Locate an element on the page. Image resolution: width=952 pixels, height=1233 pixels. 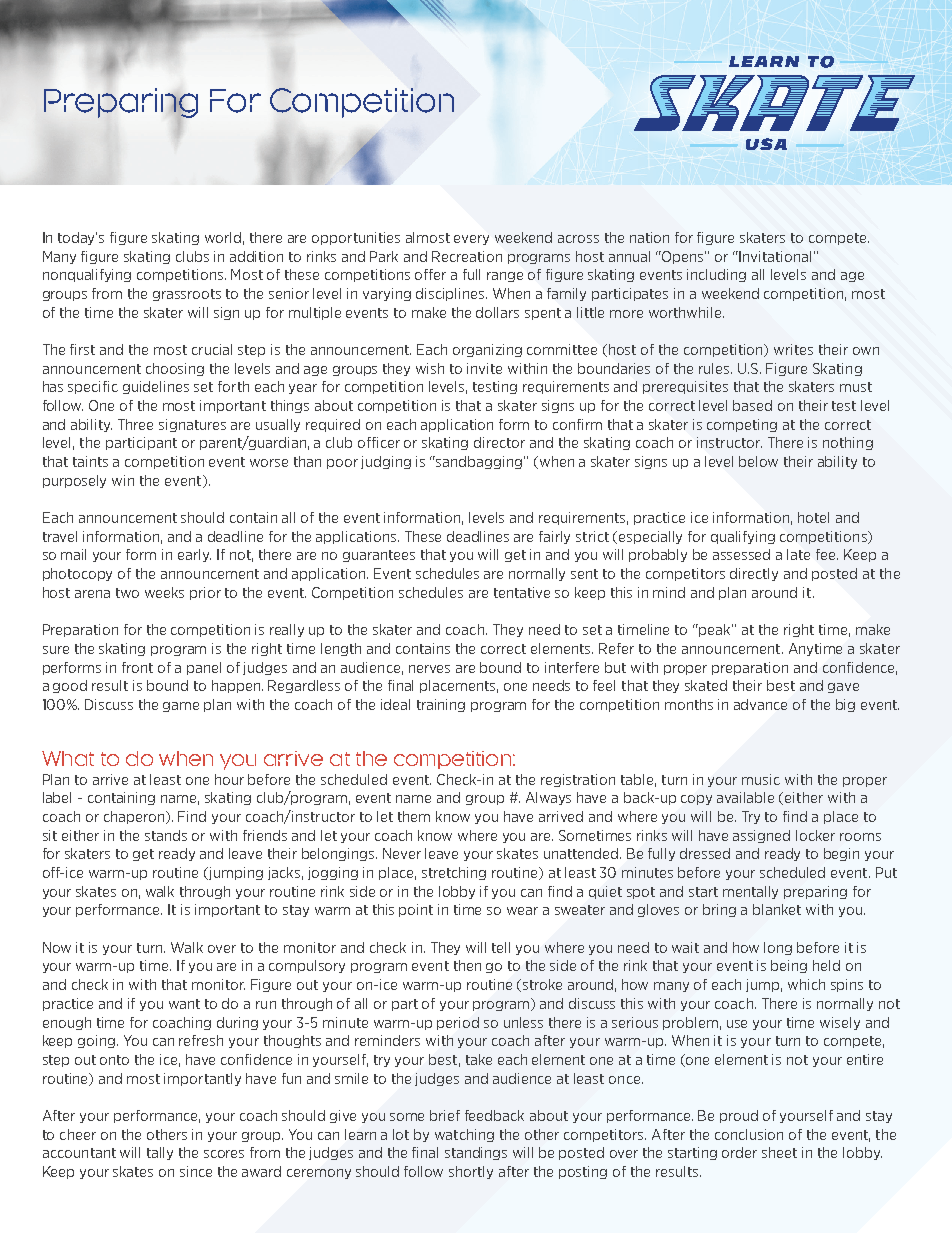
including is located at coordinates (716, 275).
